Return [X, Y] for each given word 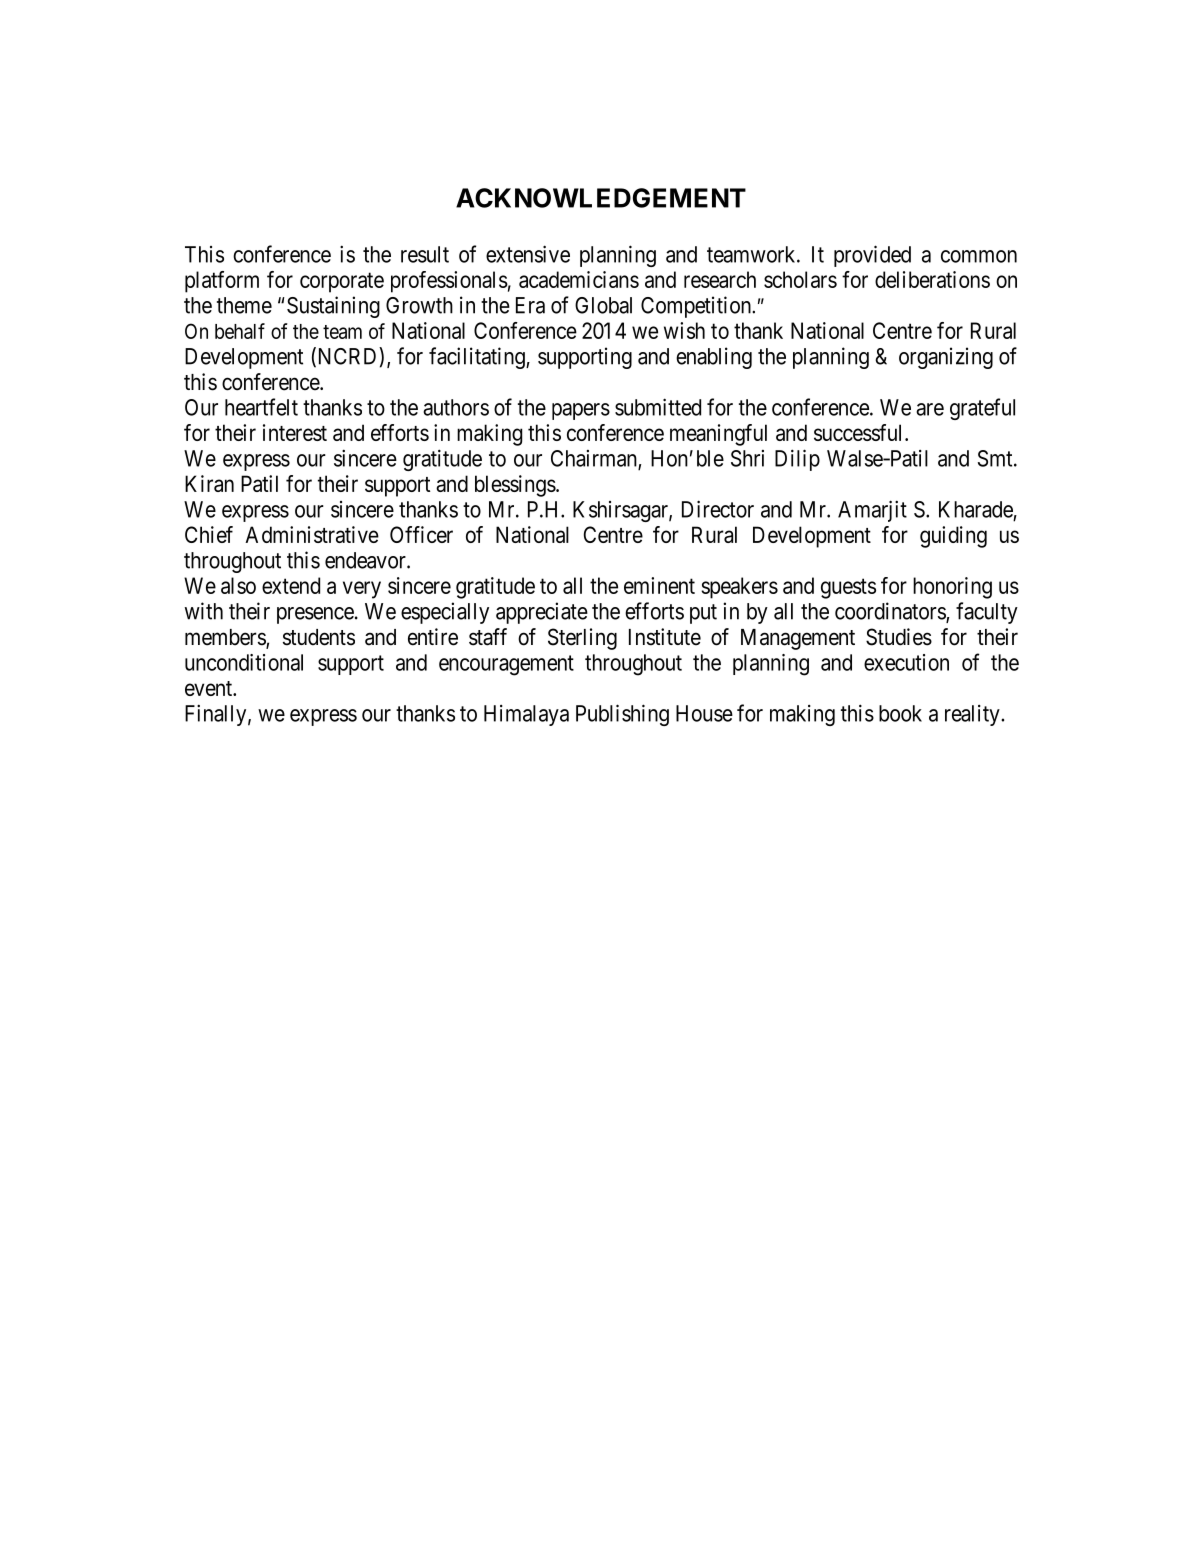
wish [684, 330]
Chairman [595, 459]
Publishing [622, 715]
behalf [240, 331]
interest [295, 432]
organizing [946, 358]
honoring [952, 588]
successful [860, 432]
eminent [659, 585]
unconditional [244, 662]
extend [291, 585]
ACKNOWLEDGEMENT [601, 198]
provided [872, 256]
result [425, 254]
